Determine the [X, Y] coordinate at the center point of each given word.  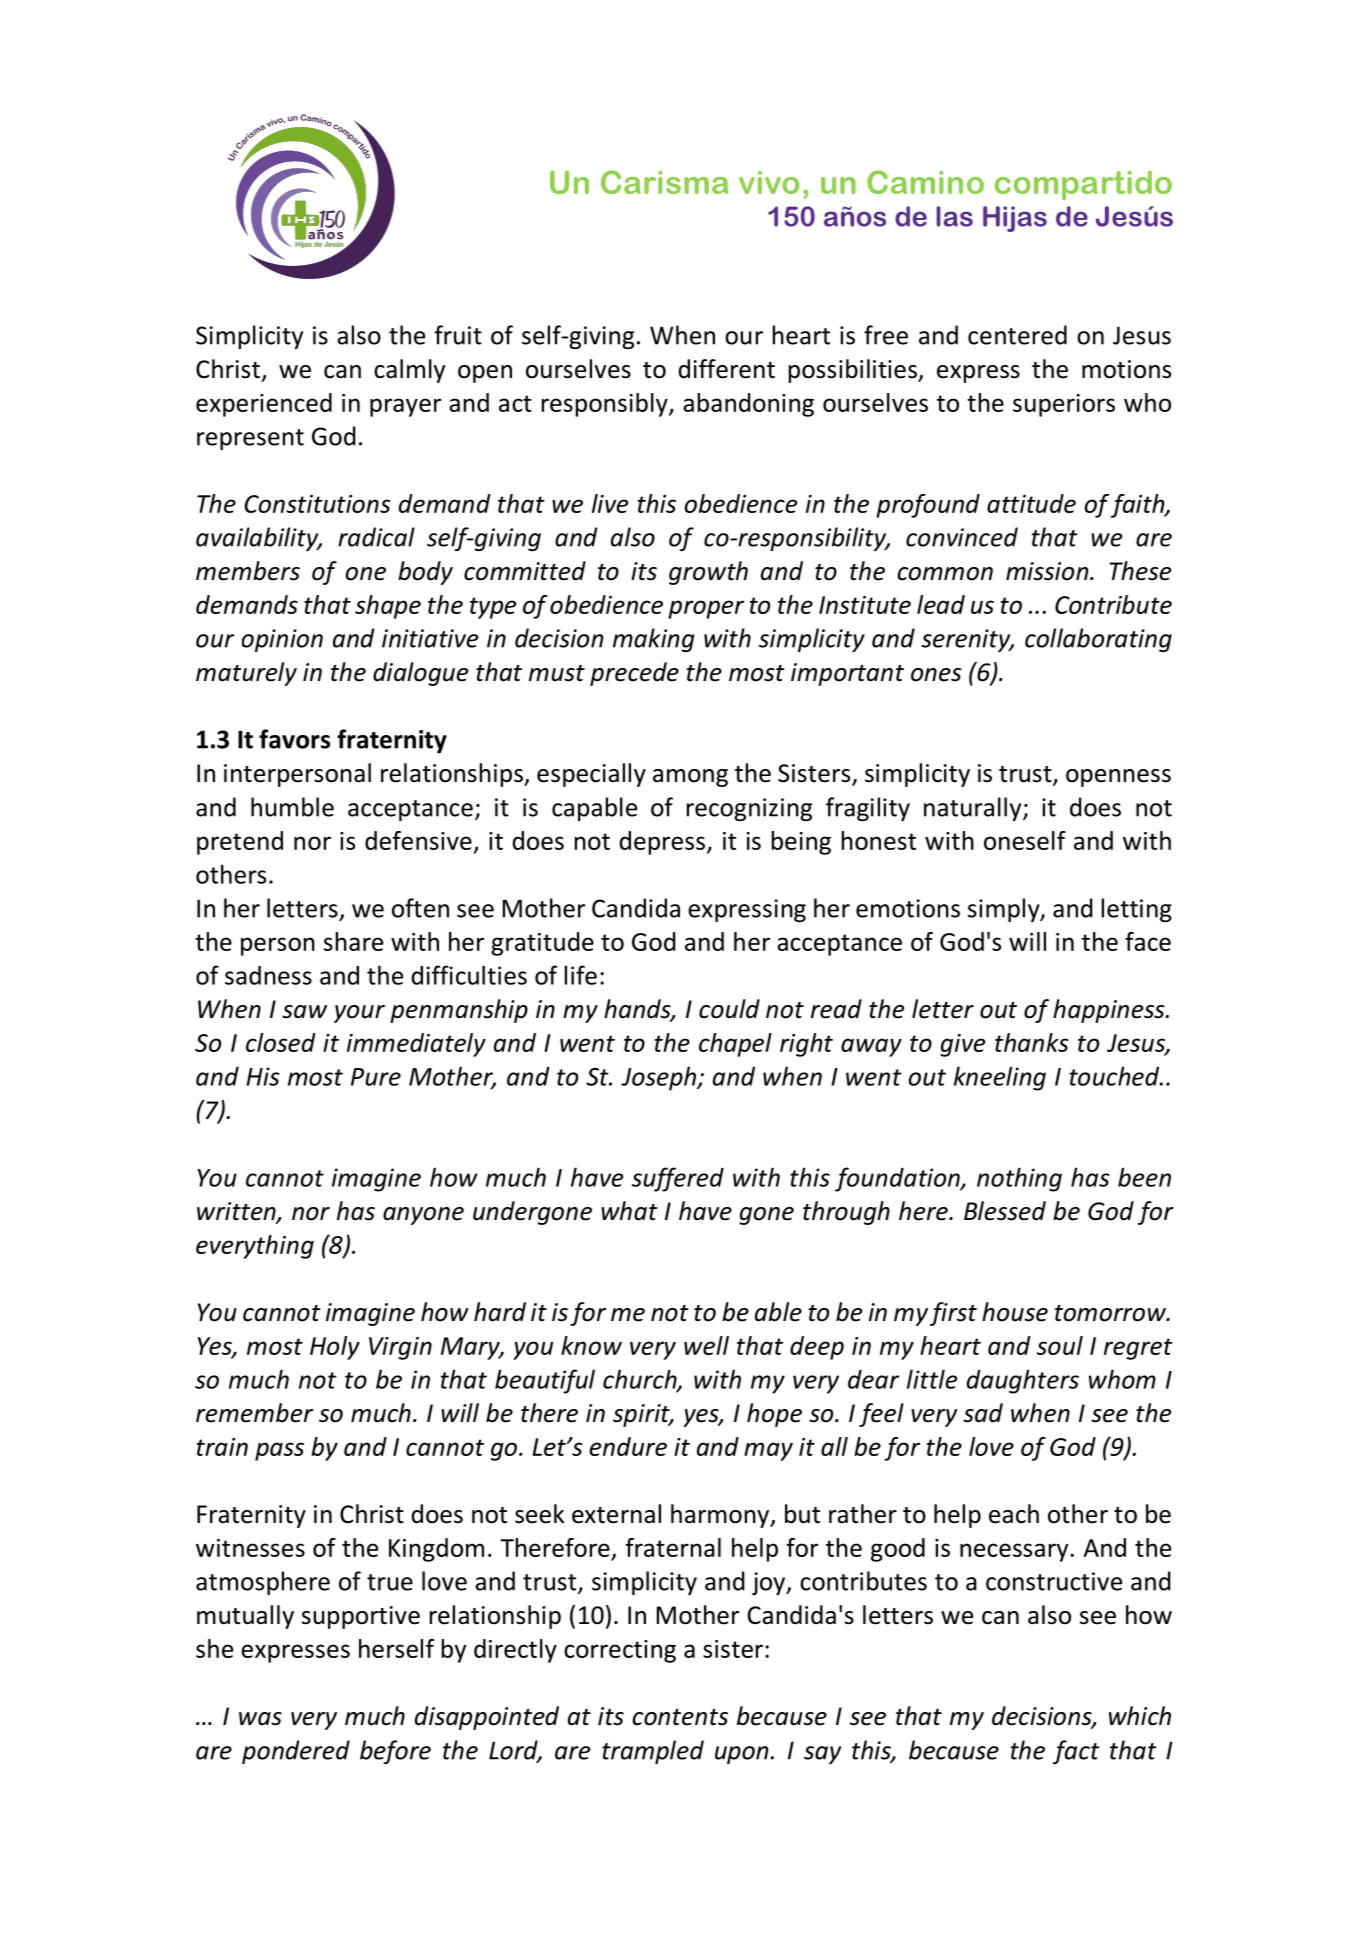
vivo [769, 182]
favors [294, 739]
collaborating [1098, 640]
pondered [296, 1752]
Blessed [1005, 1211]
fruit [458, 335]
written [237, 1212]
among [690, 778]
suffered [678, 1179]
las [954, 216]
